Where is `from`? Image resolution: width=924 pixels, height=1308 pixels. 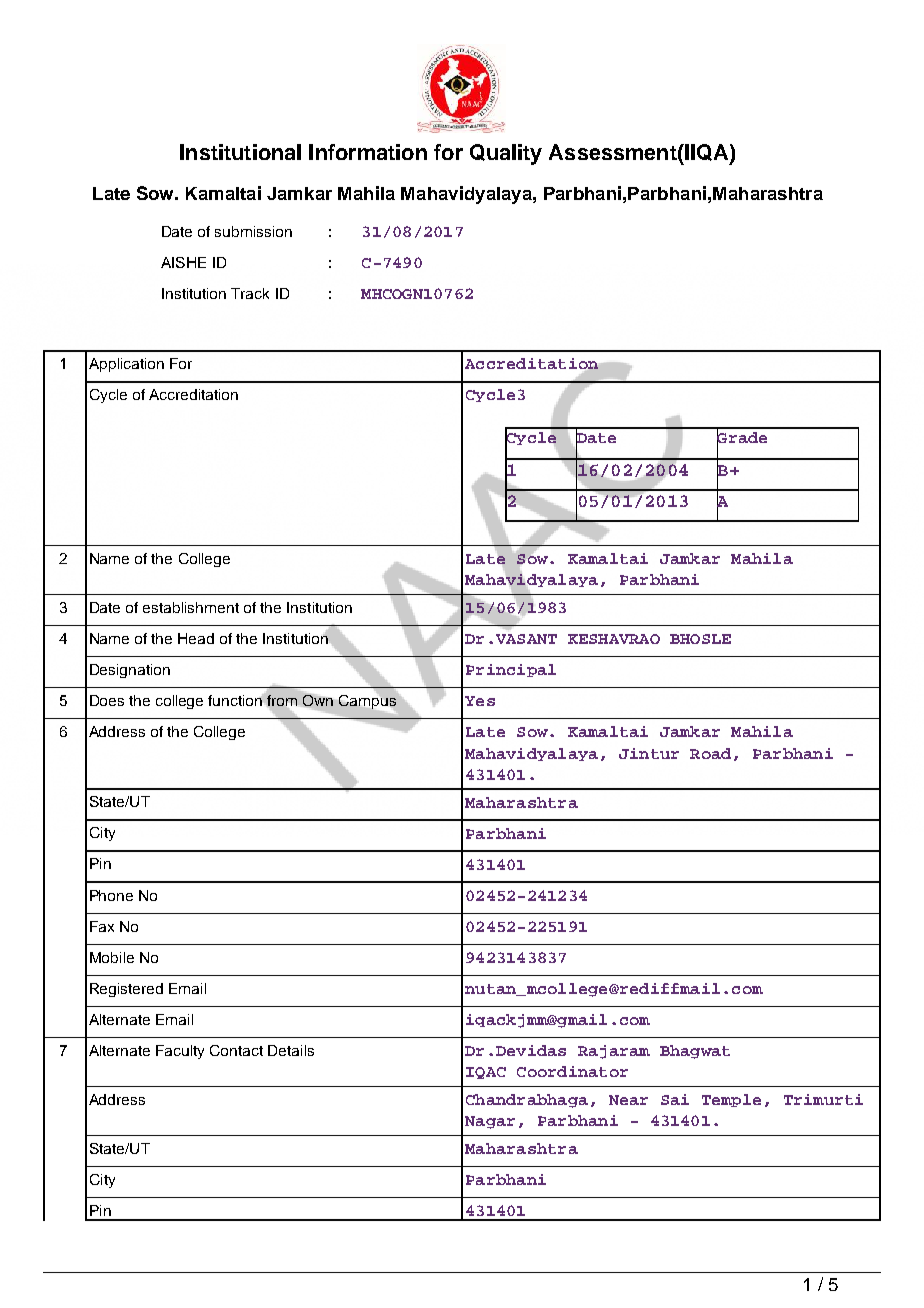 from is located at coordinates (282, 702).
